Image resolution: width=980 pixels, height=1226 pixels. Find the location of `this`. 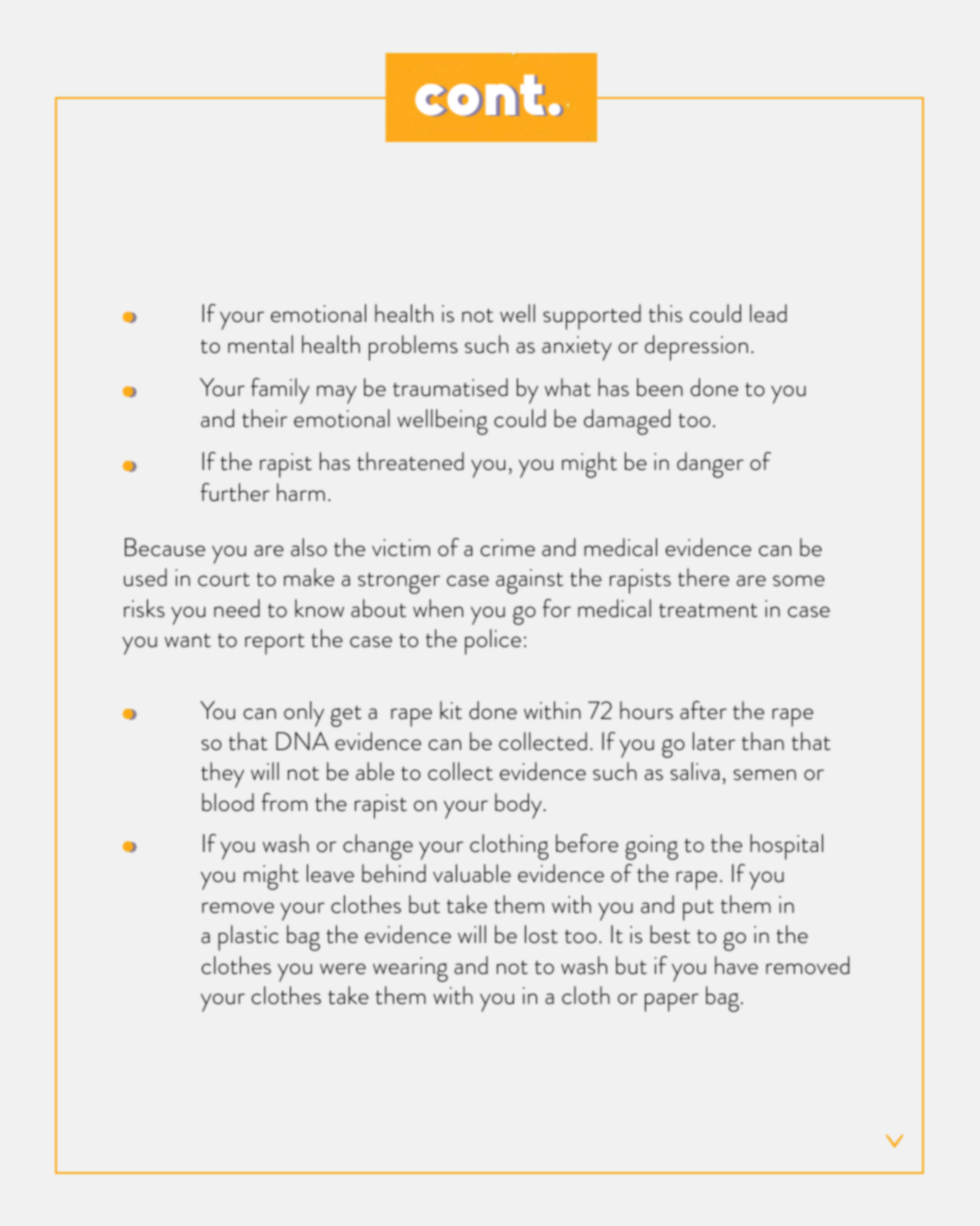

this is located at coordinates (665, 313).
